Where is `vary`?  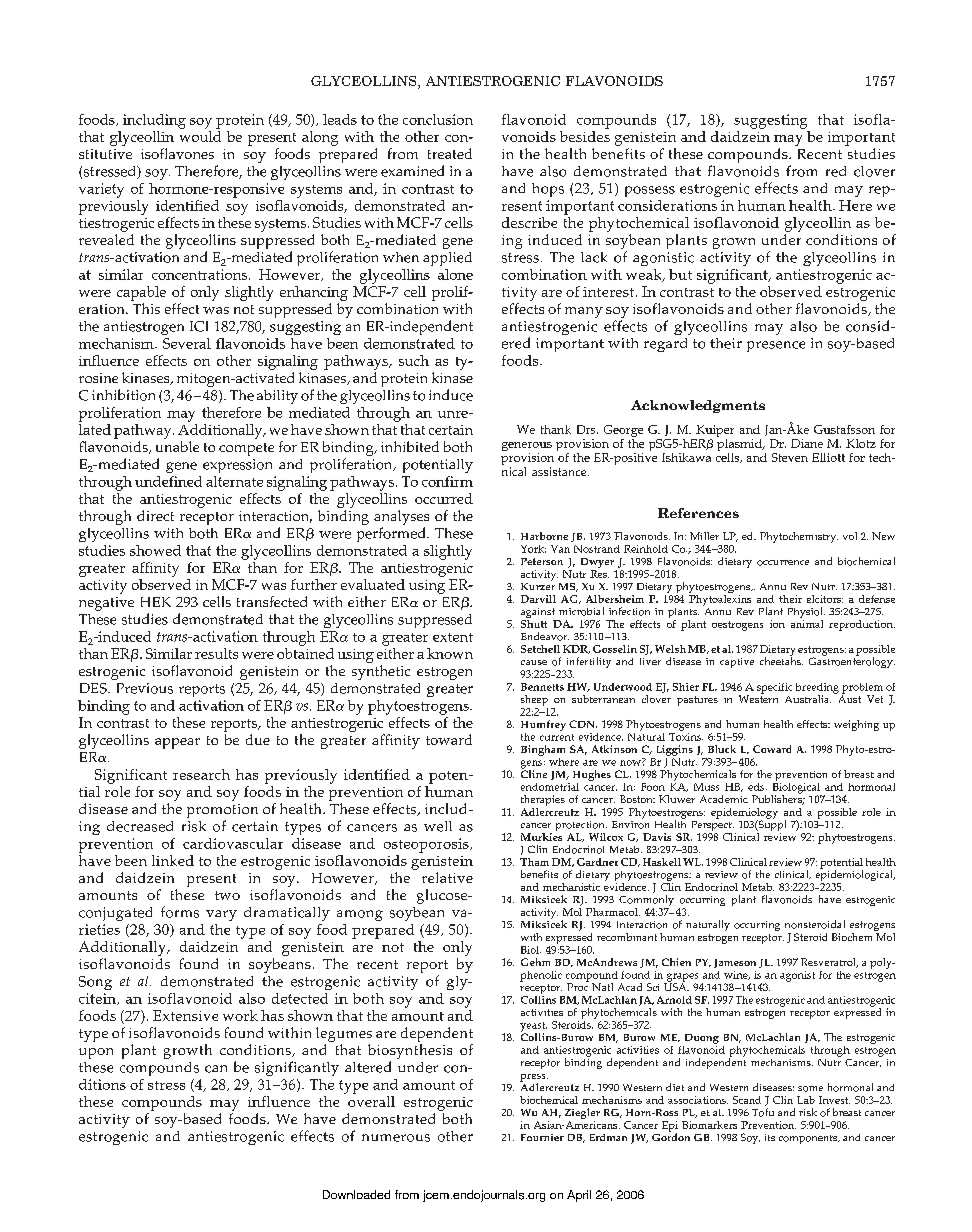 vary is located at coordinates (221, 915).
